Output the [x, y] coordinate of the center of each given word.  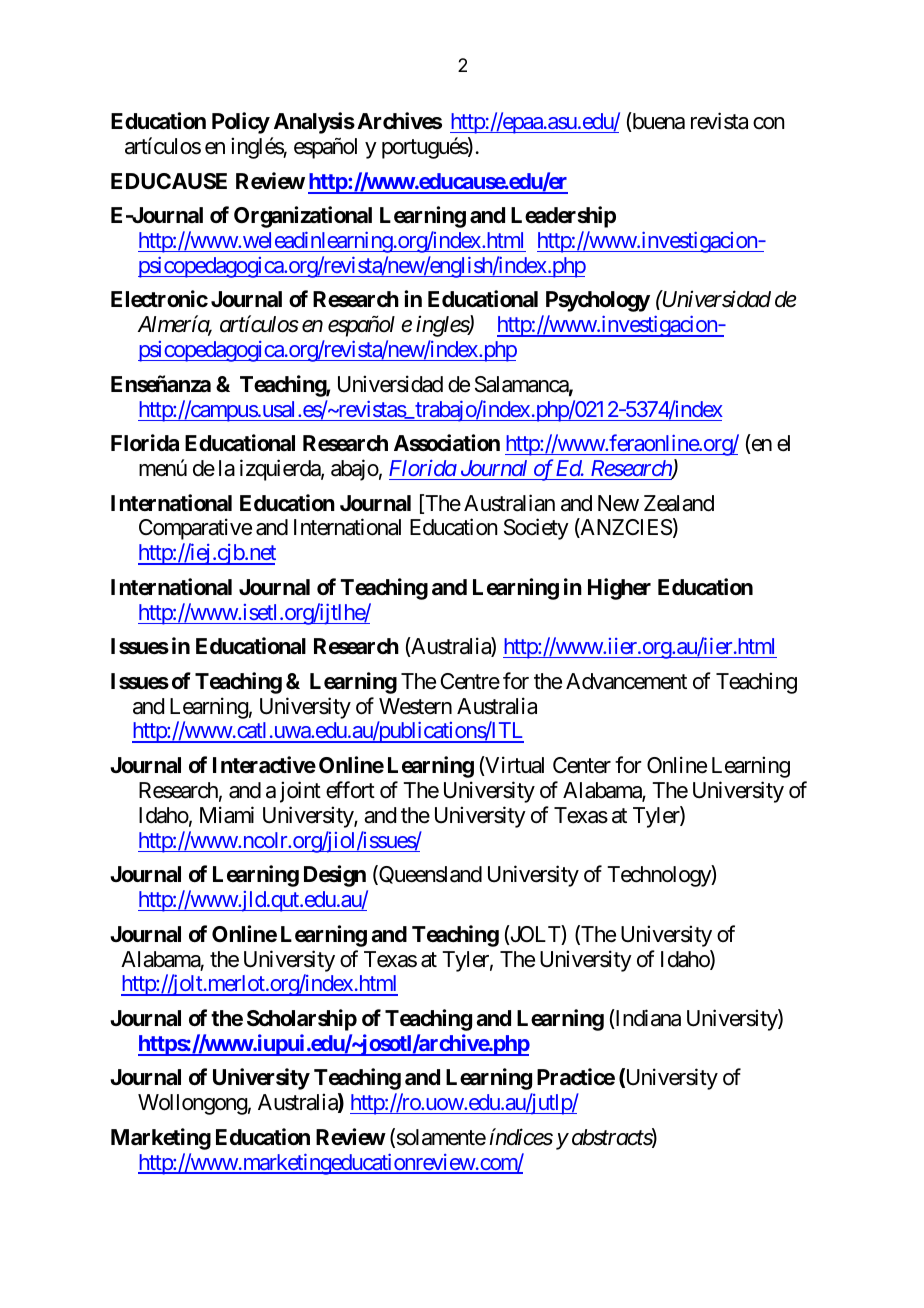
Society [536, 529]
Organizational [303, 217]
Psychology [598, 301]
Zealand [679, 503]
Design [335, 876]
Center [582, 765]
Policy [241, 123]
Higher [619, 589]
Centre [470, 681]
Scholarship [302, 1020]
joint [300, 792]
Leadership [563, 217]
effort [350, 790]
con [768, 123]
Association [447, 443]
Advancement [626, 681]
